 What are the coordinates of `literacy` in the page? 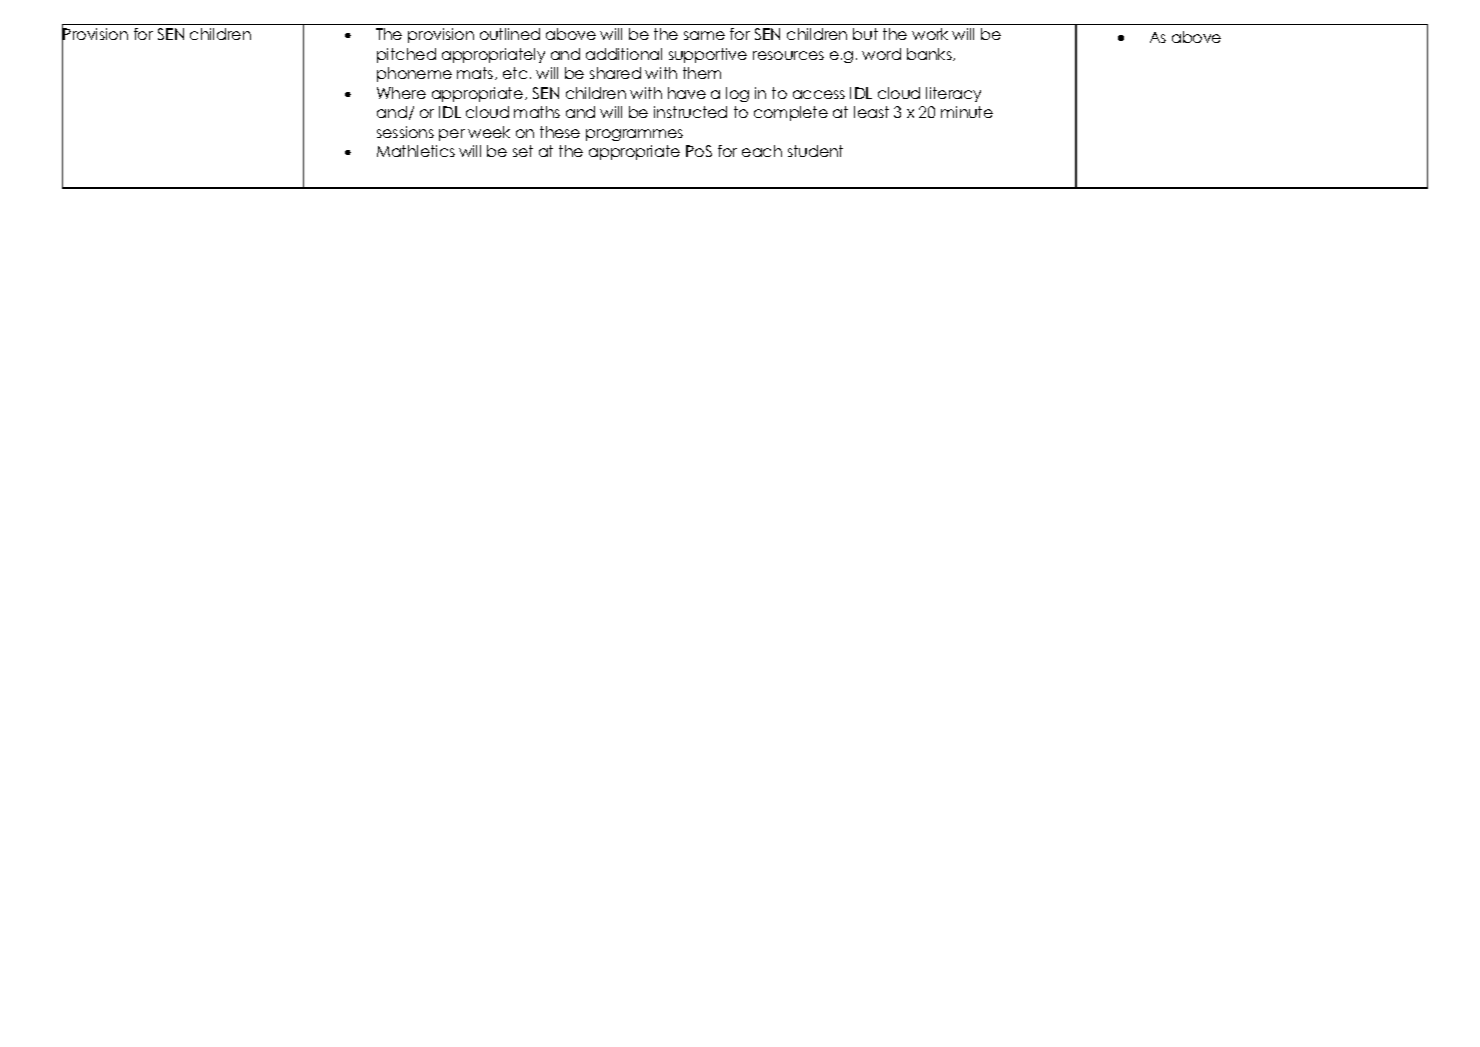 It's located at (953, 94).
